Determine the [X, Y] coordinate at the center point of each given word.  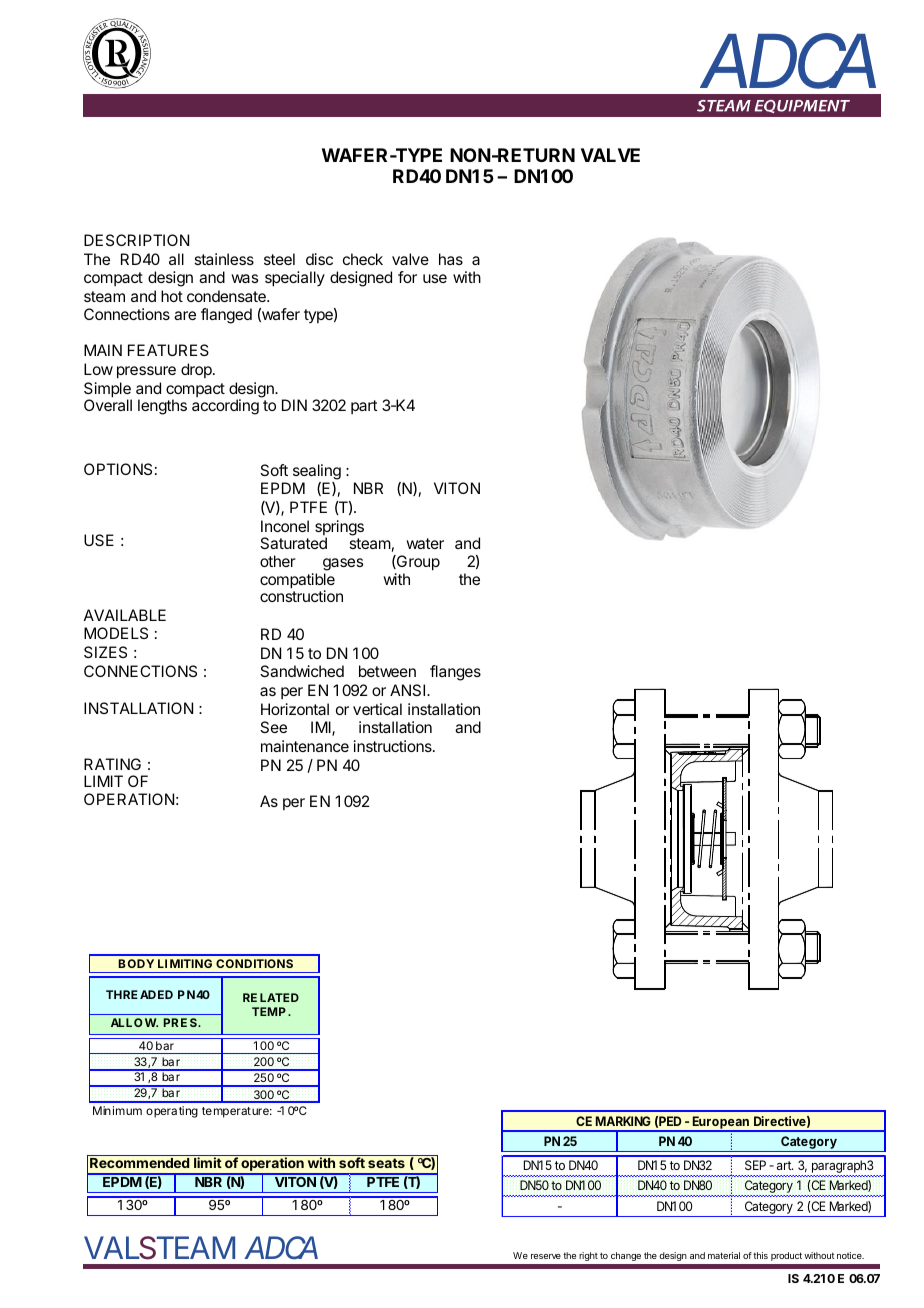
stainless [224, 259]
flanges [455, 673]
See [273, 727]
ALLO [127, 1022]
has [451, 259]
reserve [546, 1256]
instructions [394, 746]
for [407, 277]
